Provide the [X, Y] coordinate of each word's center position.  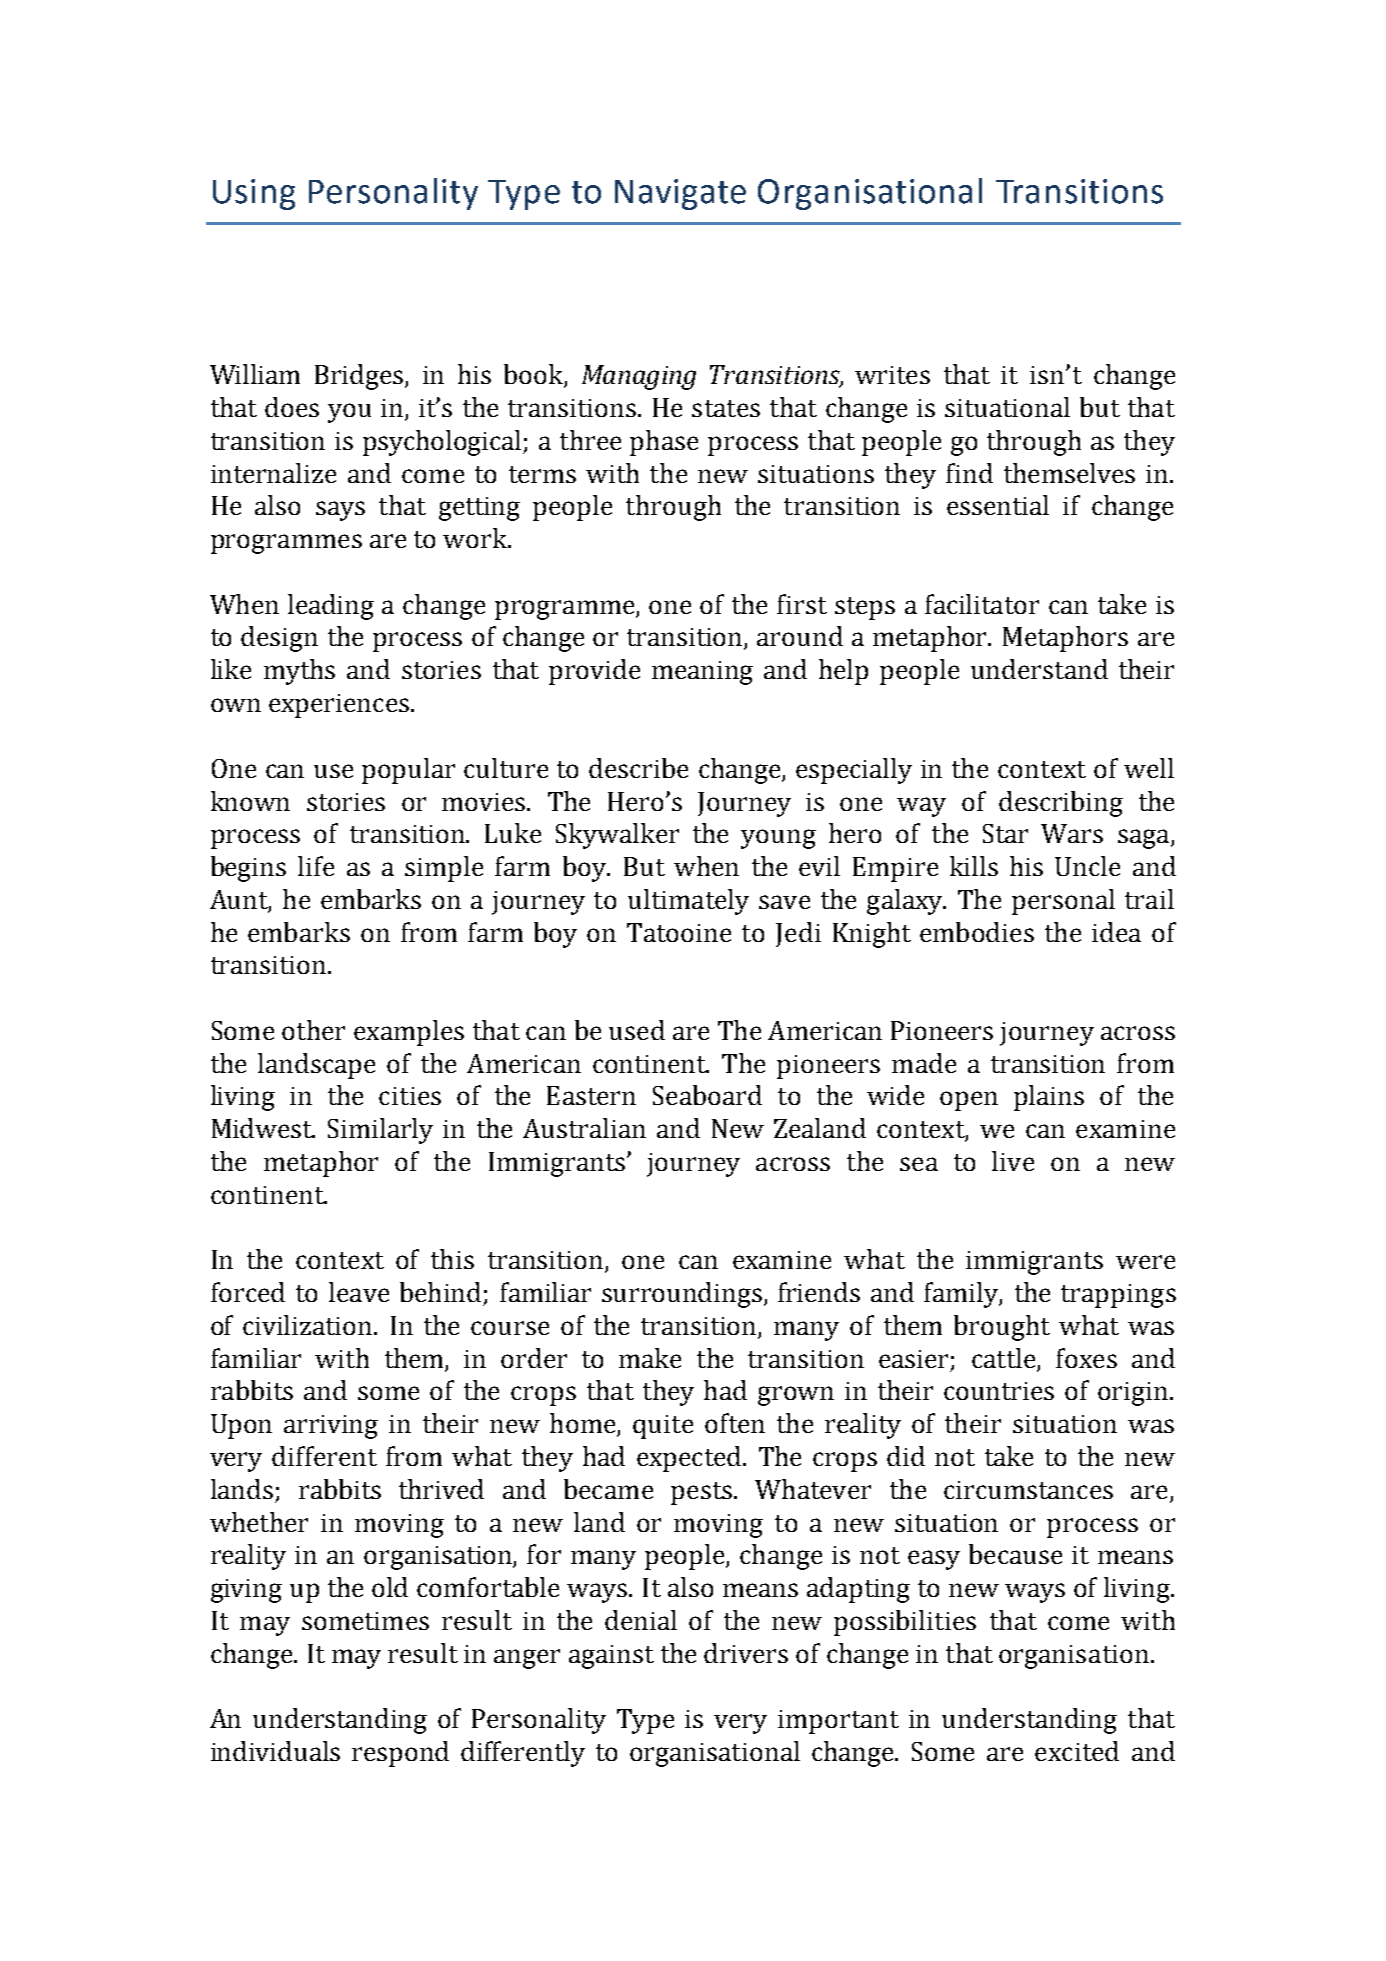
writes [892, 375]
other [313, 1030]
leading [331, 607]
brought [1002, 1328]
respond [400, 1754]
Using [254, 194]
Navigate [680, 194]
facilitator [982, 604]
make [650, 1358]
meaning [702, 673]
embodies [977, 932]
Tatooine [679, 932]
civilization [309, 1325]
